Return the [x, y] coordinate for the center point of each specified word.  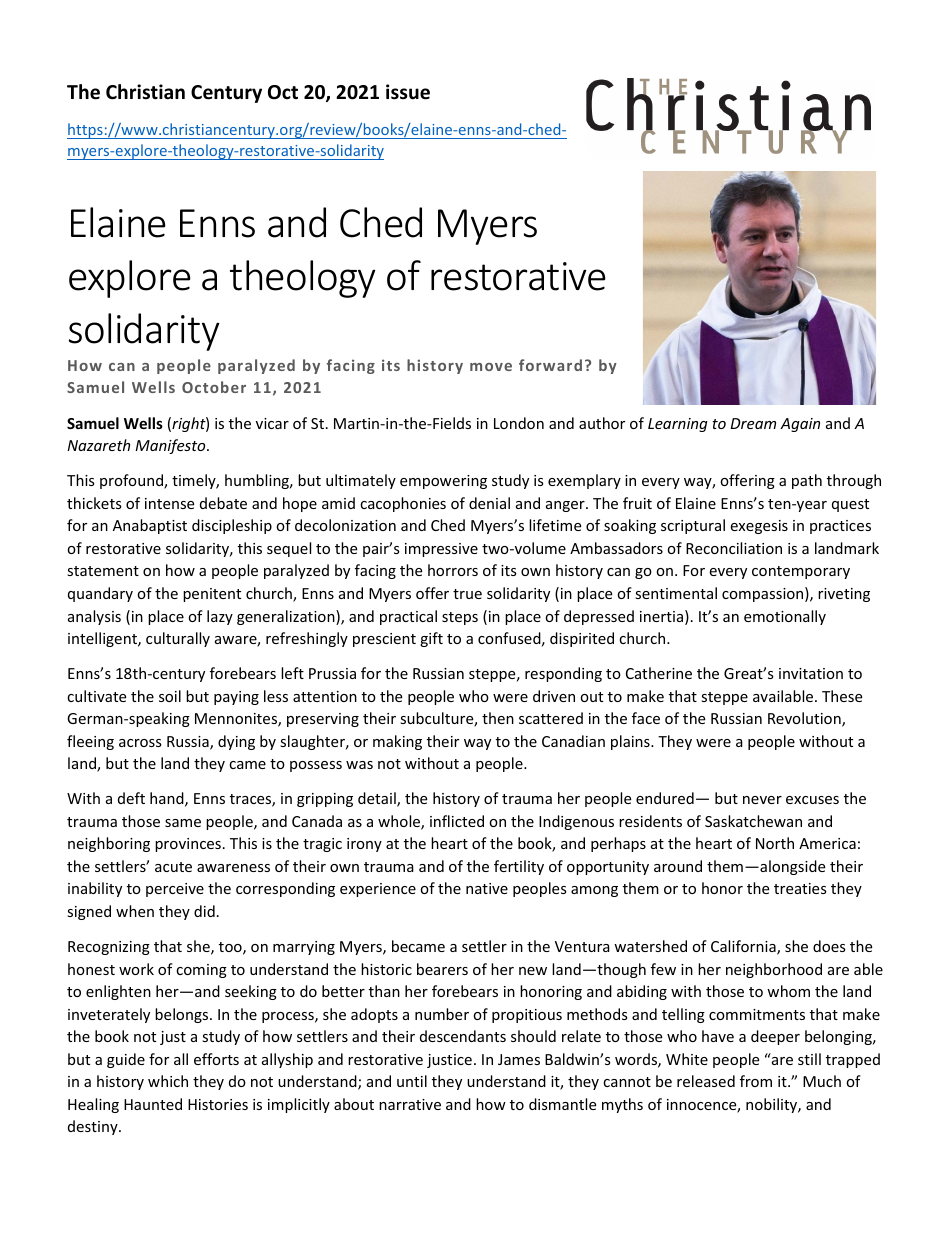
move [491, 367]
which [168, 1081]
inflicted [457, 821]
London [519, 423]
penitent [212, 595]
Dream [753, 423]
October [214, 387]
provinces [188, 845]
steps [460, 618]
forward [550, 365]
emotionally [785, 617]
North [775, 843]
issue [408, 92]
